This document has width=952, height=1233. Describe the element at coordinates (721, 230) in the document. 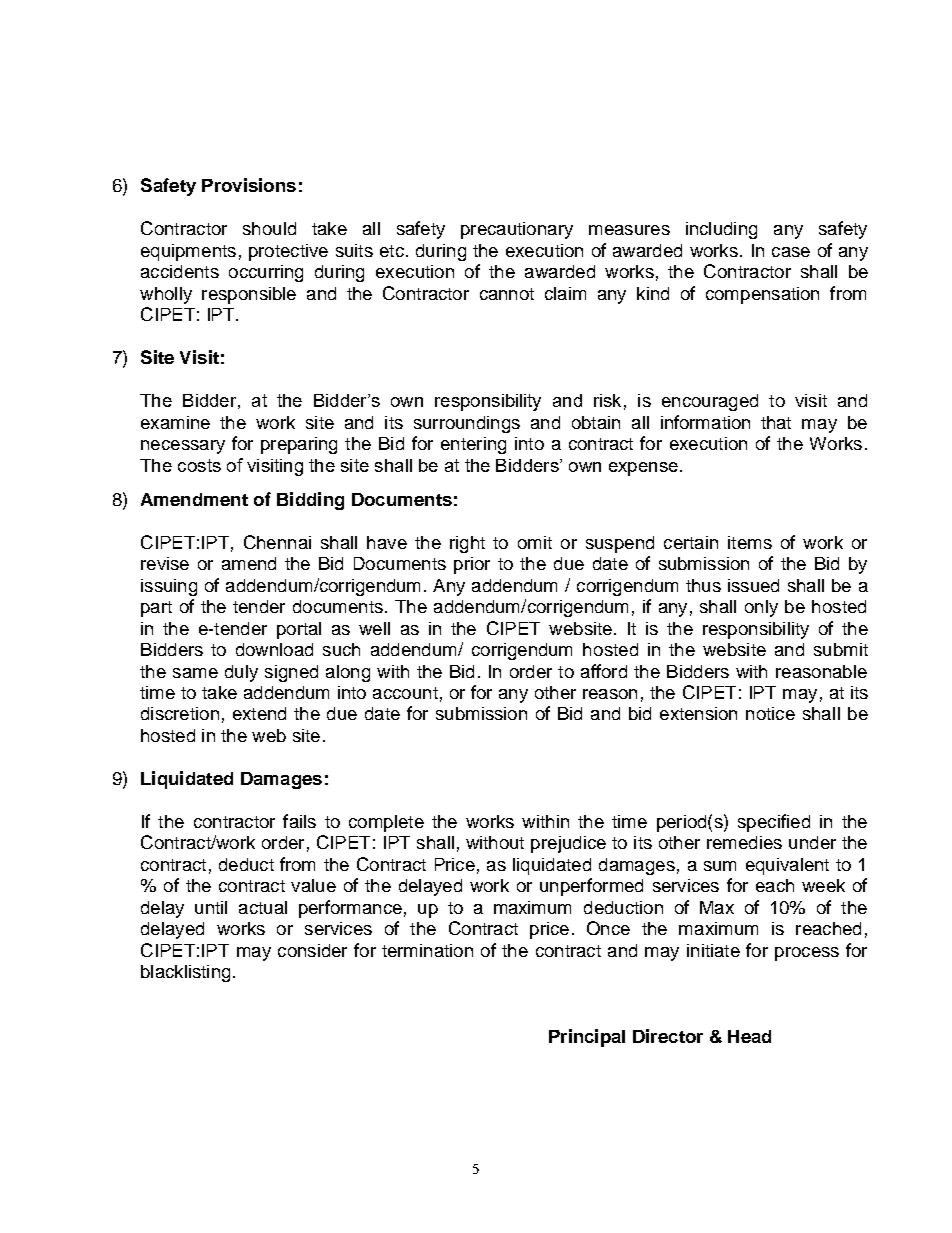

I see `including` at that location.
